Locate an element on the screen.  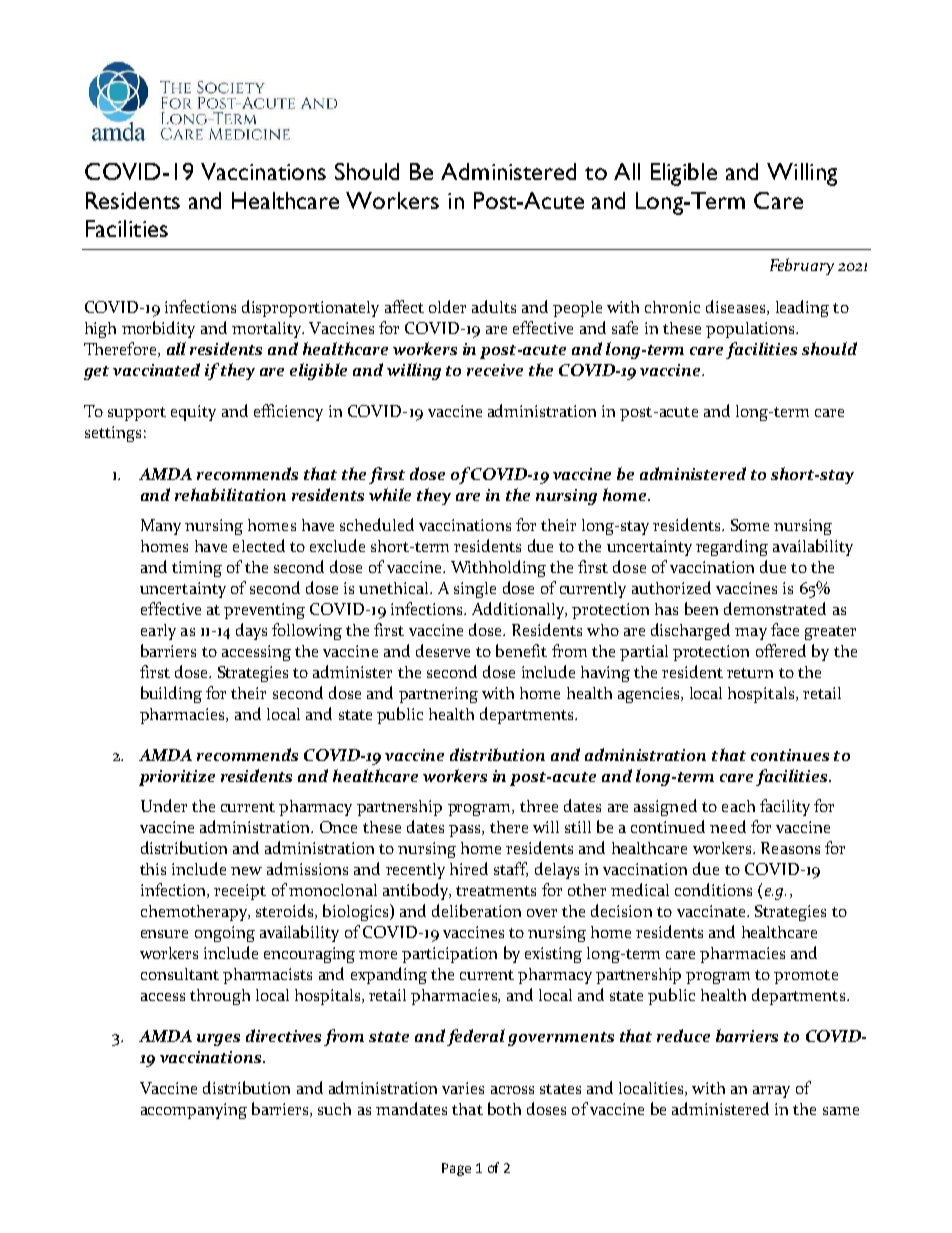
Many is located at coordinates (161, 527).
